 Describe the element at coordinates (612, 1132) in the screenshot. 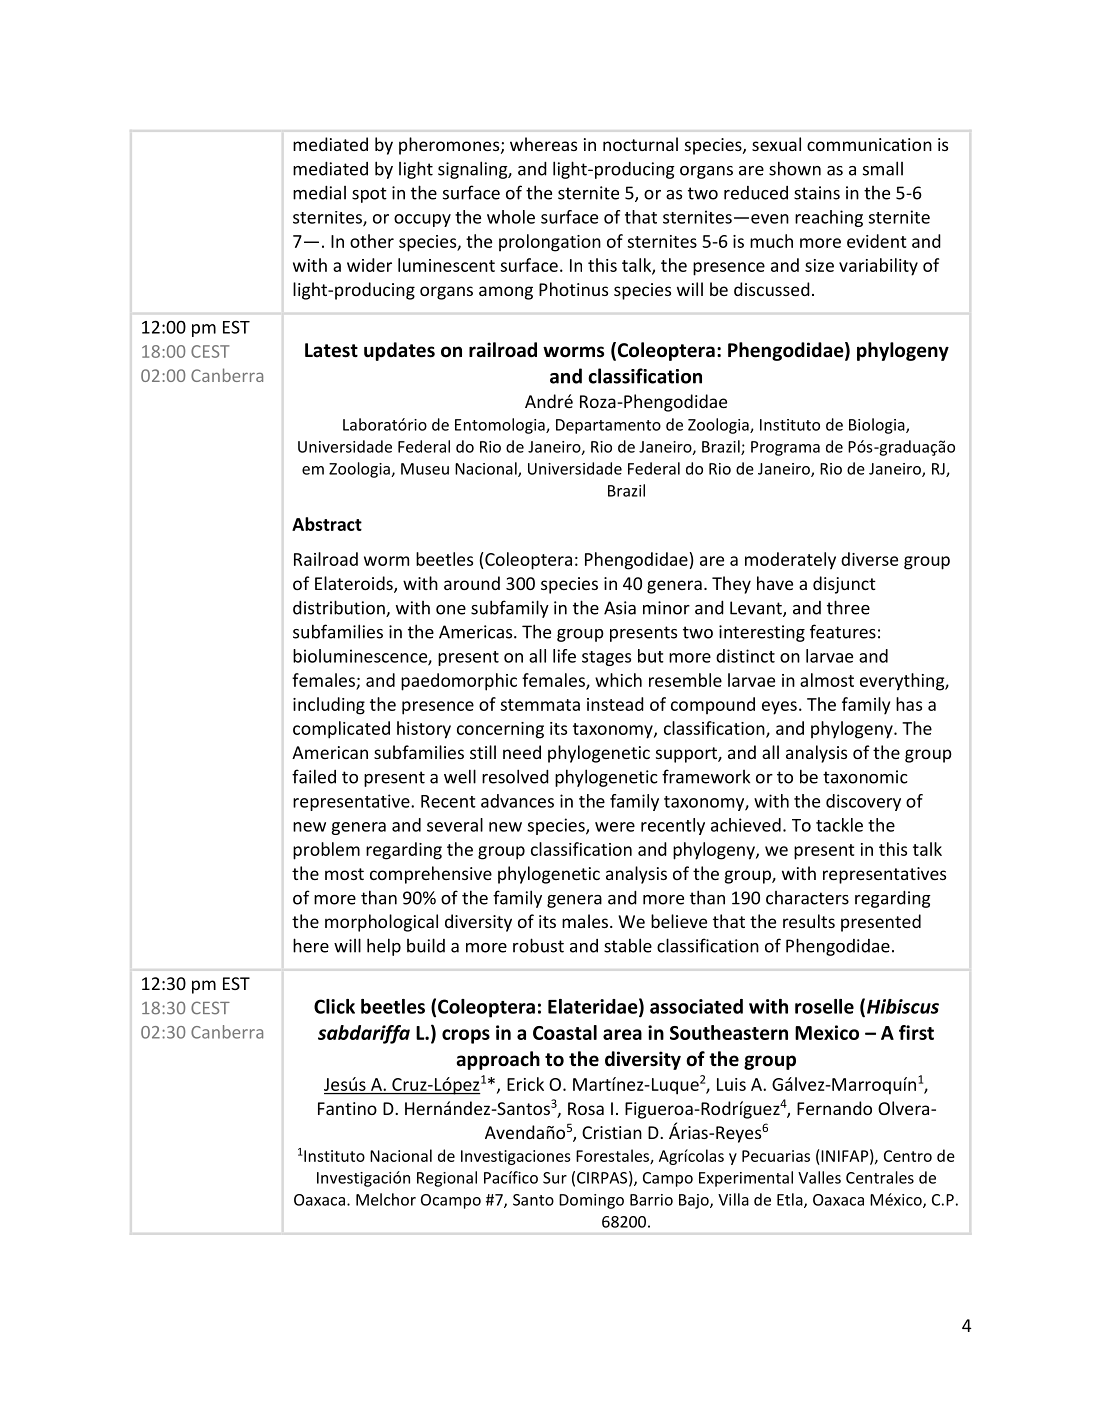

I see `Cristian` at that location.
